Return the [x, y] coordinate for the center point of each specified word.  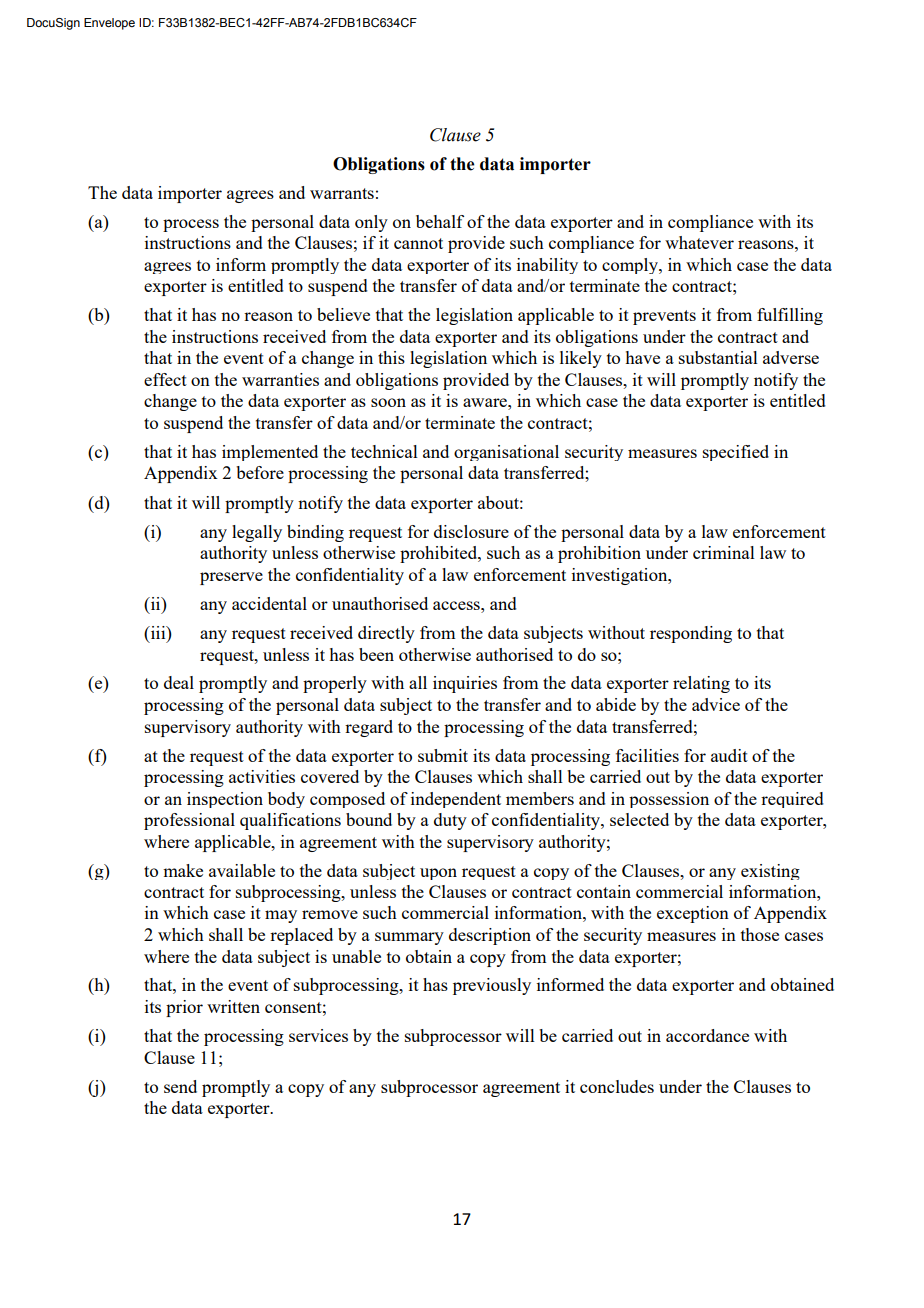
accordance [707, 1035]
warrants [342, 193]
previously [492, 986]
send [180, 1086]
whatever [699, 242]
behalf [440, 221]
